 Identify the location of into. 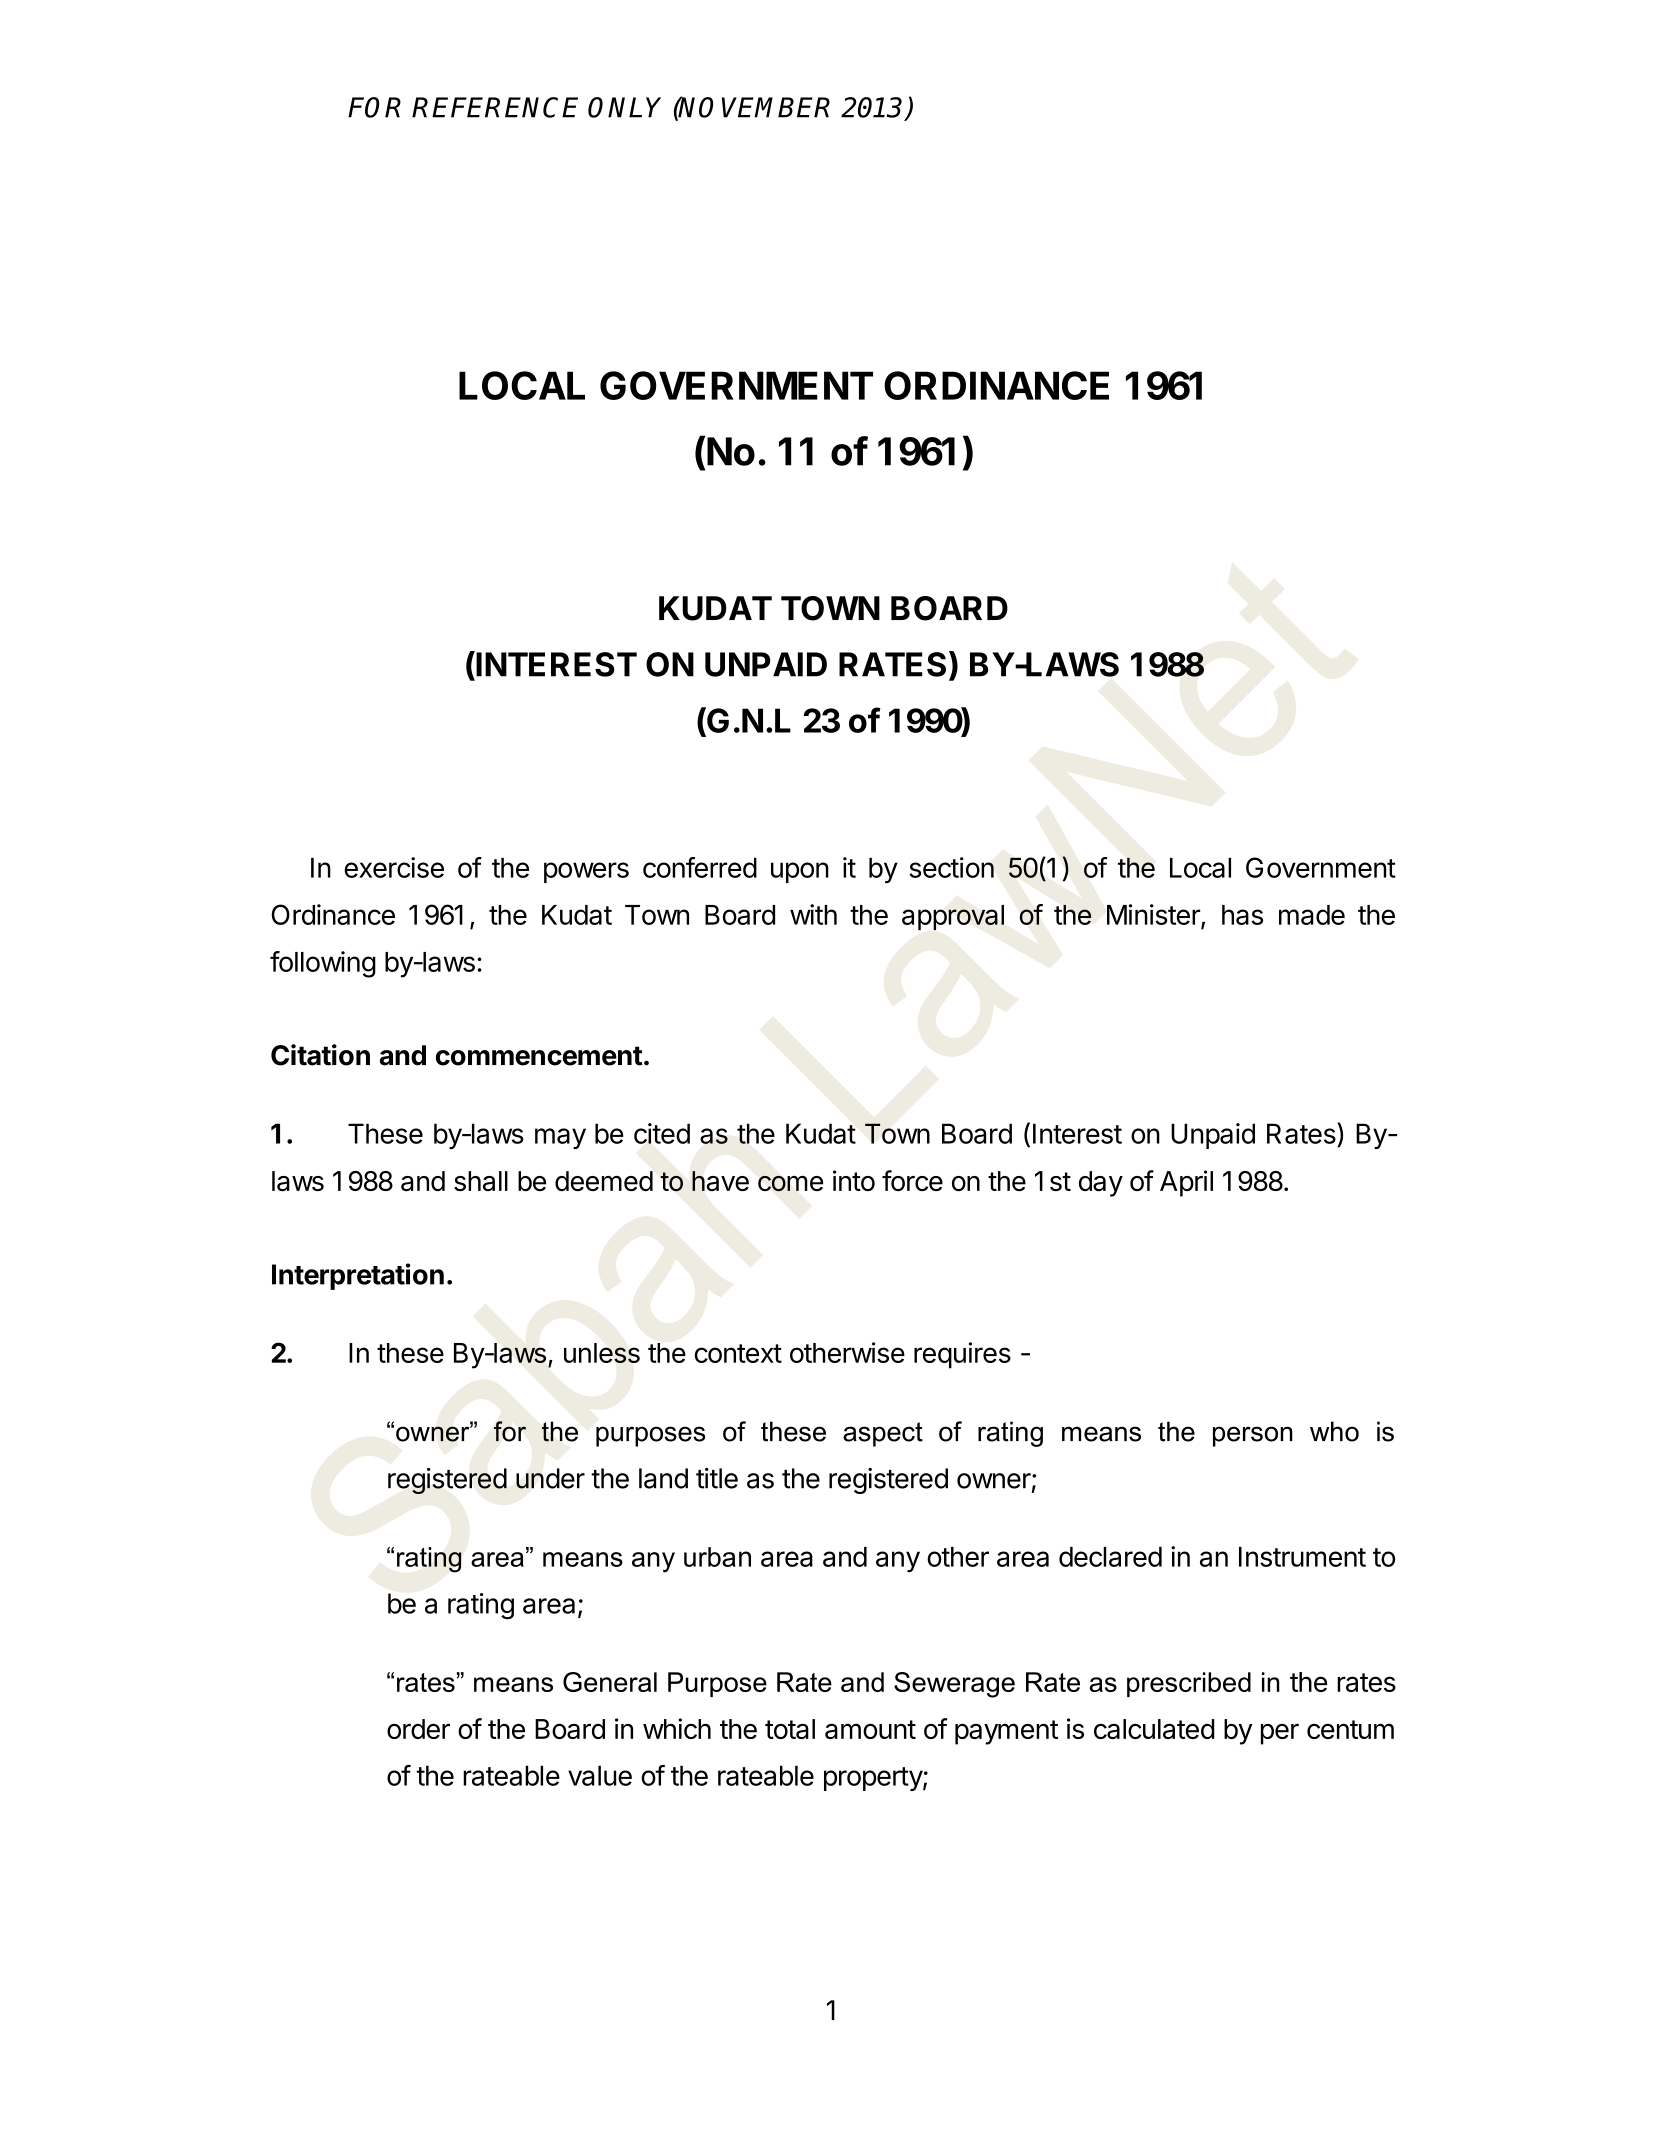
(854, 1180).
